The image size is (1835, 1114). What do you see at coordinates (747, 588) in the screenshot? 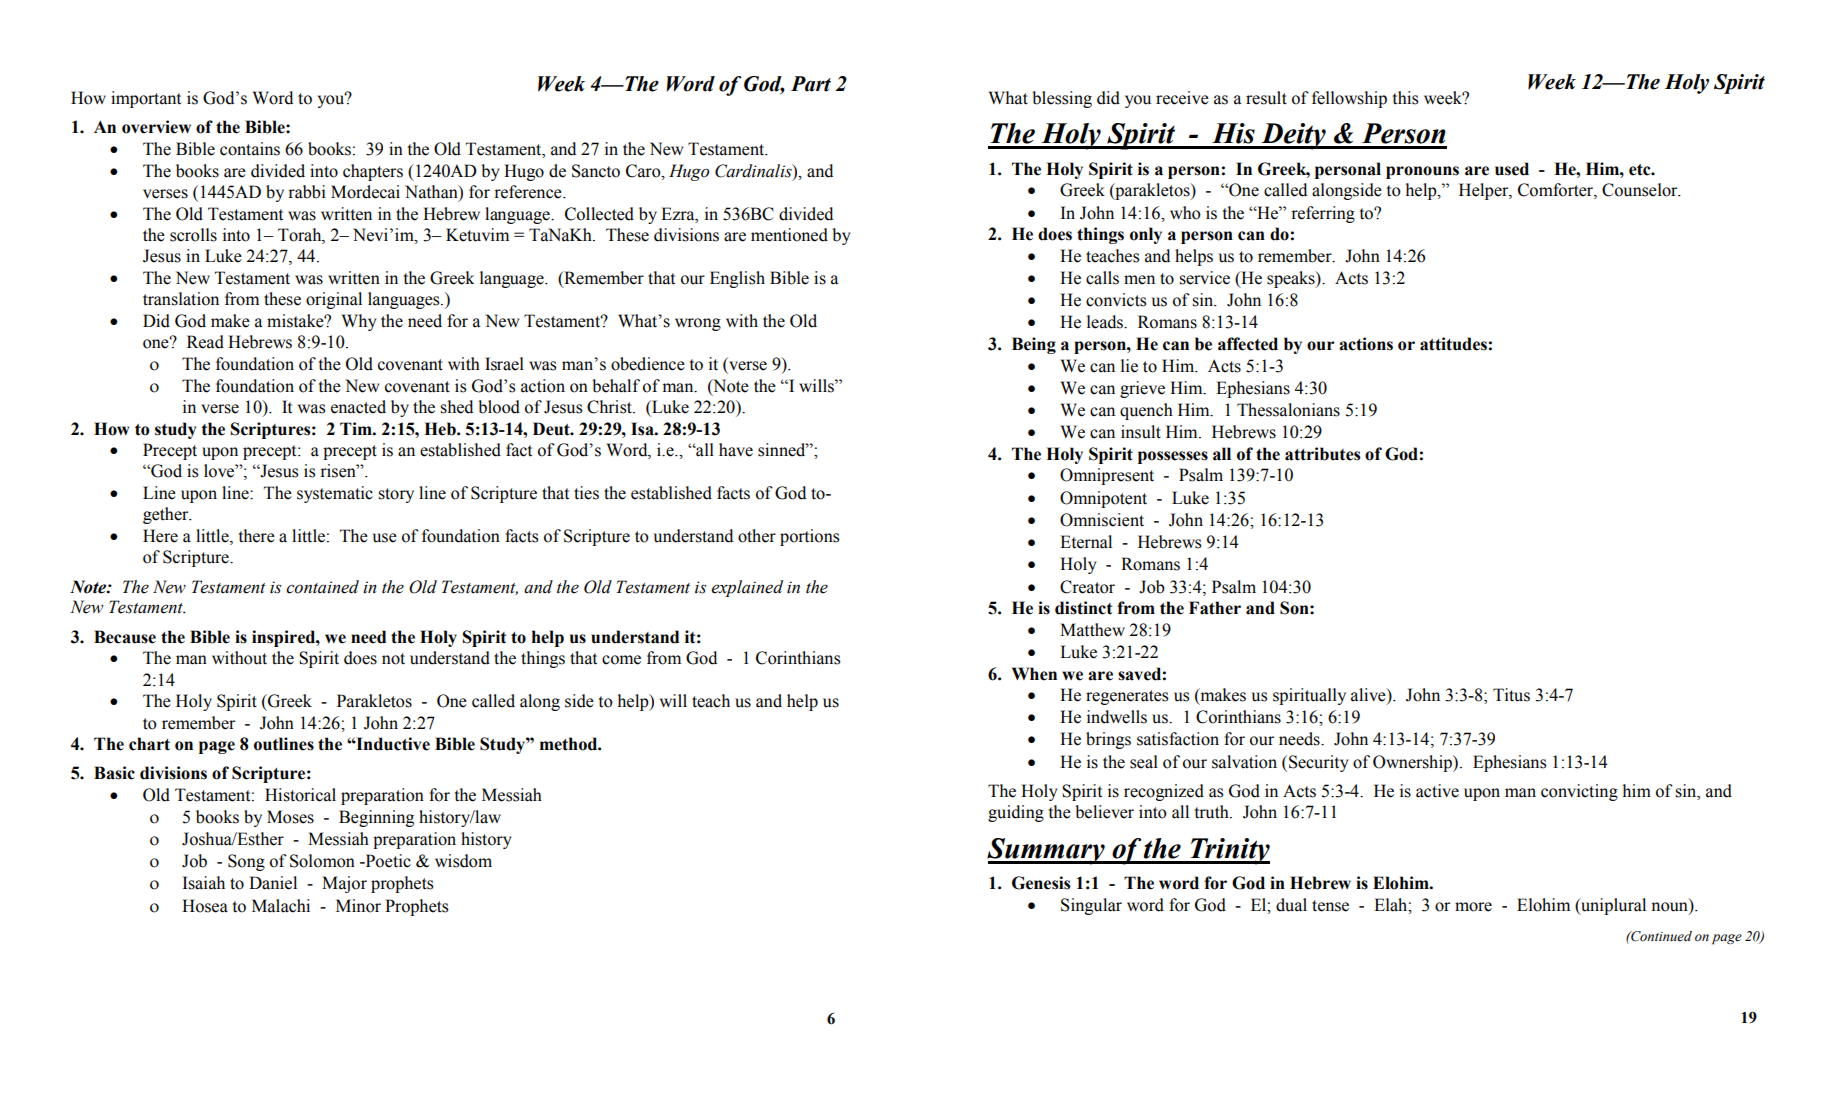
I see `explained` at bounding box center [747, 588].
